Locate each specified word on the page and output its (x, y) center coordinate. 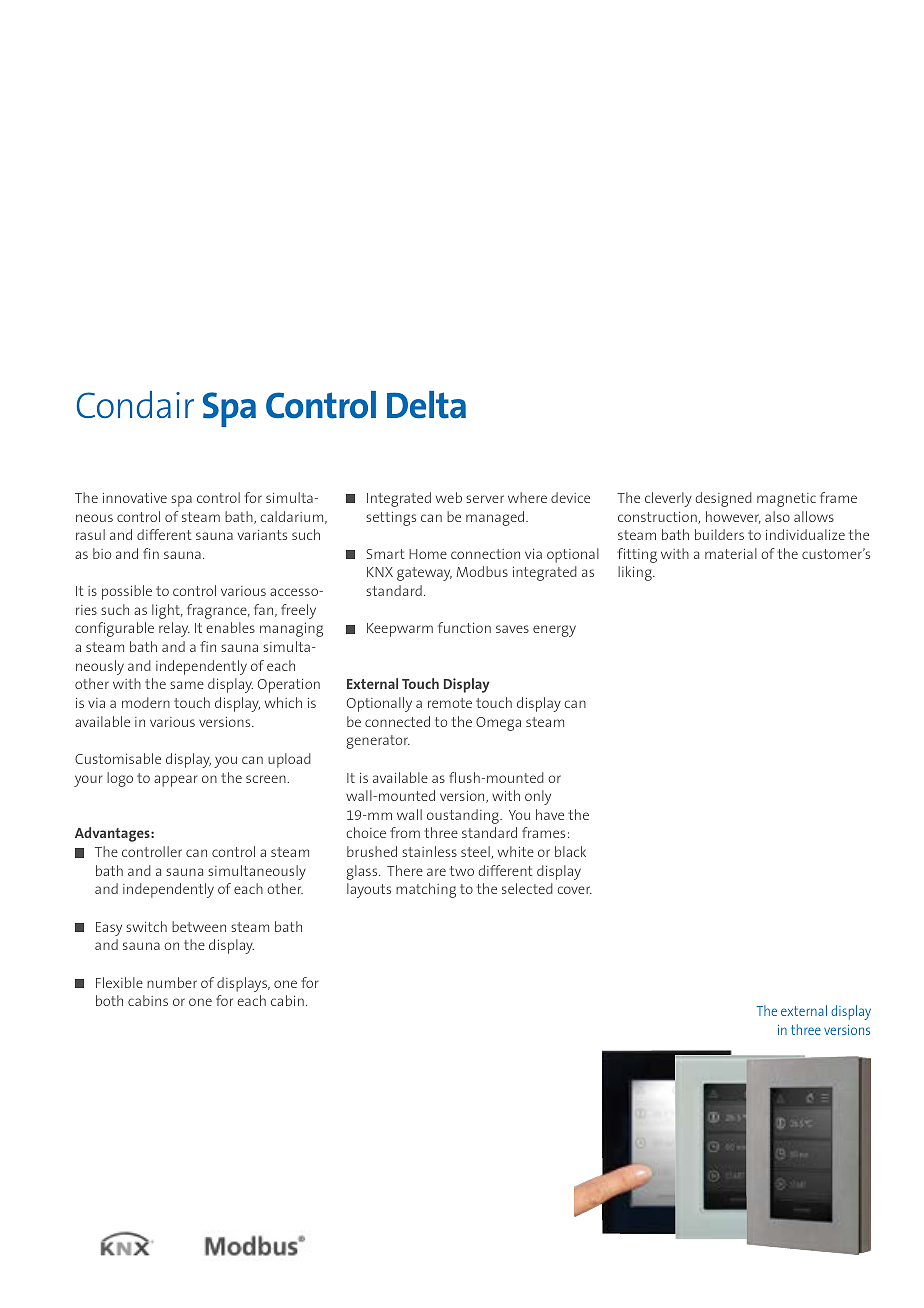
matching (426, 890)
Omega (498, 724)
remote (450, 703)
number (172, 982)
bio (102, 553)
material (731, 553)
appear (176, 781)
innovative (135, 498)
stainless (429, 851)
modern (146, 702)
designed (723, 499)
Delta (426, 405)
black (570, 851)
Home (428, 554)
